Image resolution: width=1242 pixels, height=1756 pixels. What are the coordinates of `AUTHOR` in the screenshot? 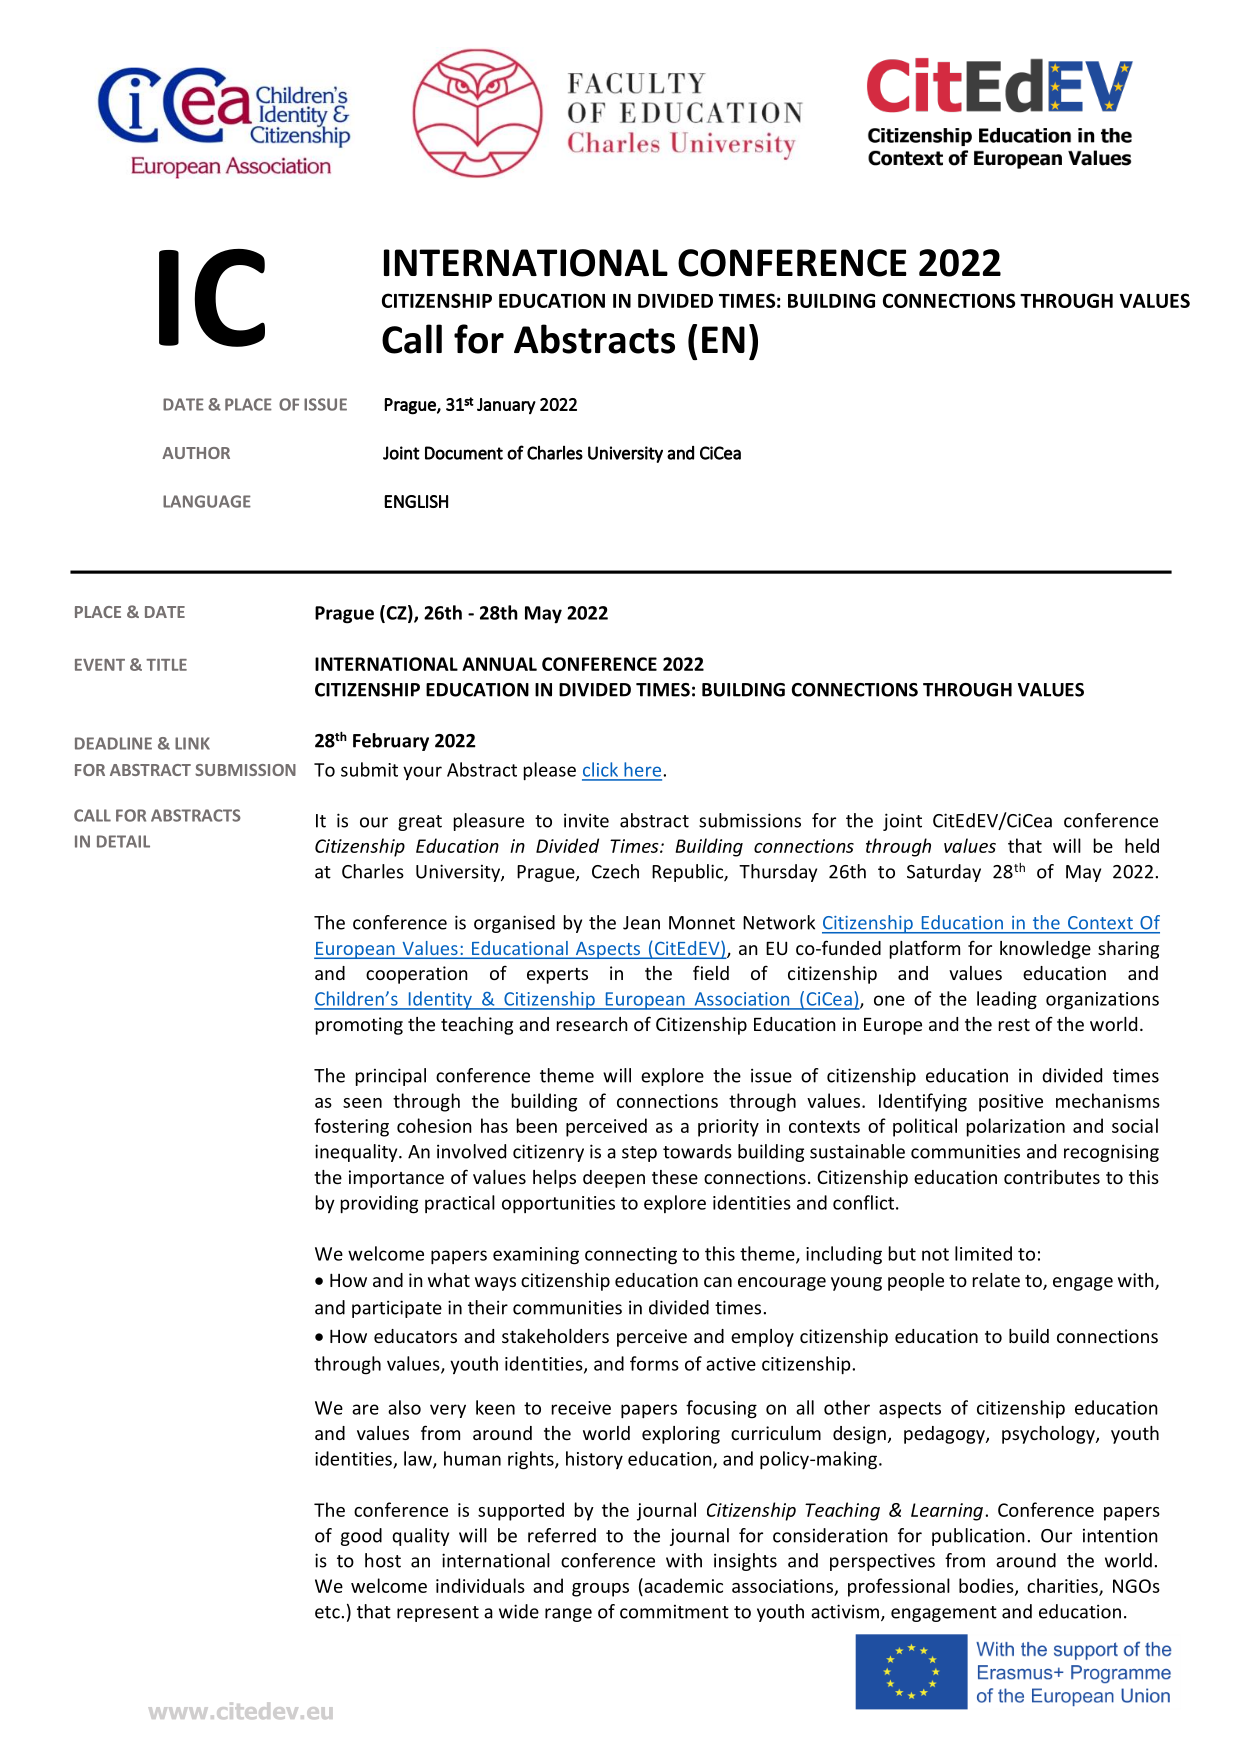 It's located at (196, 453).
